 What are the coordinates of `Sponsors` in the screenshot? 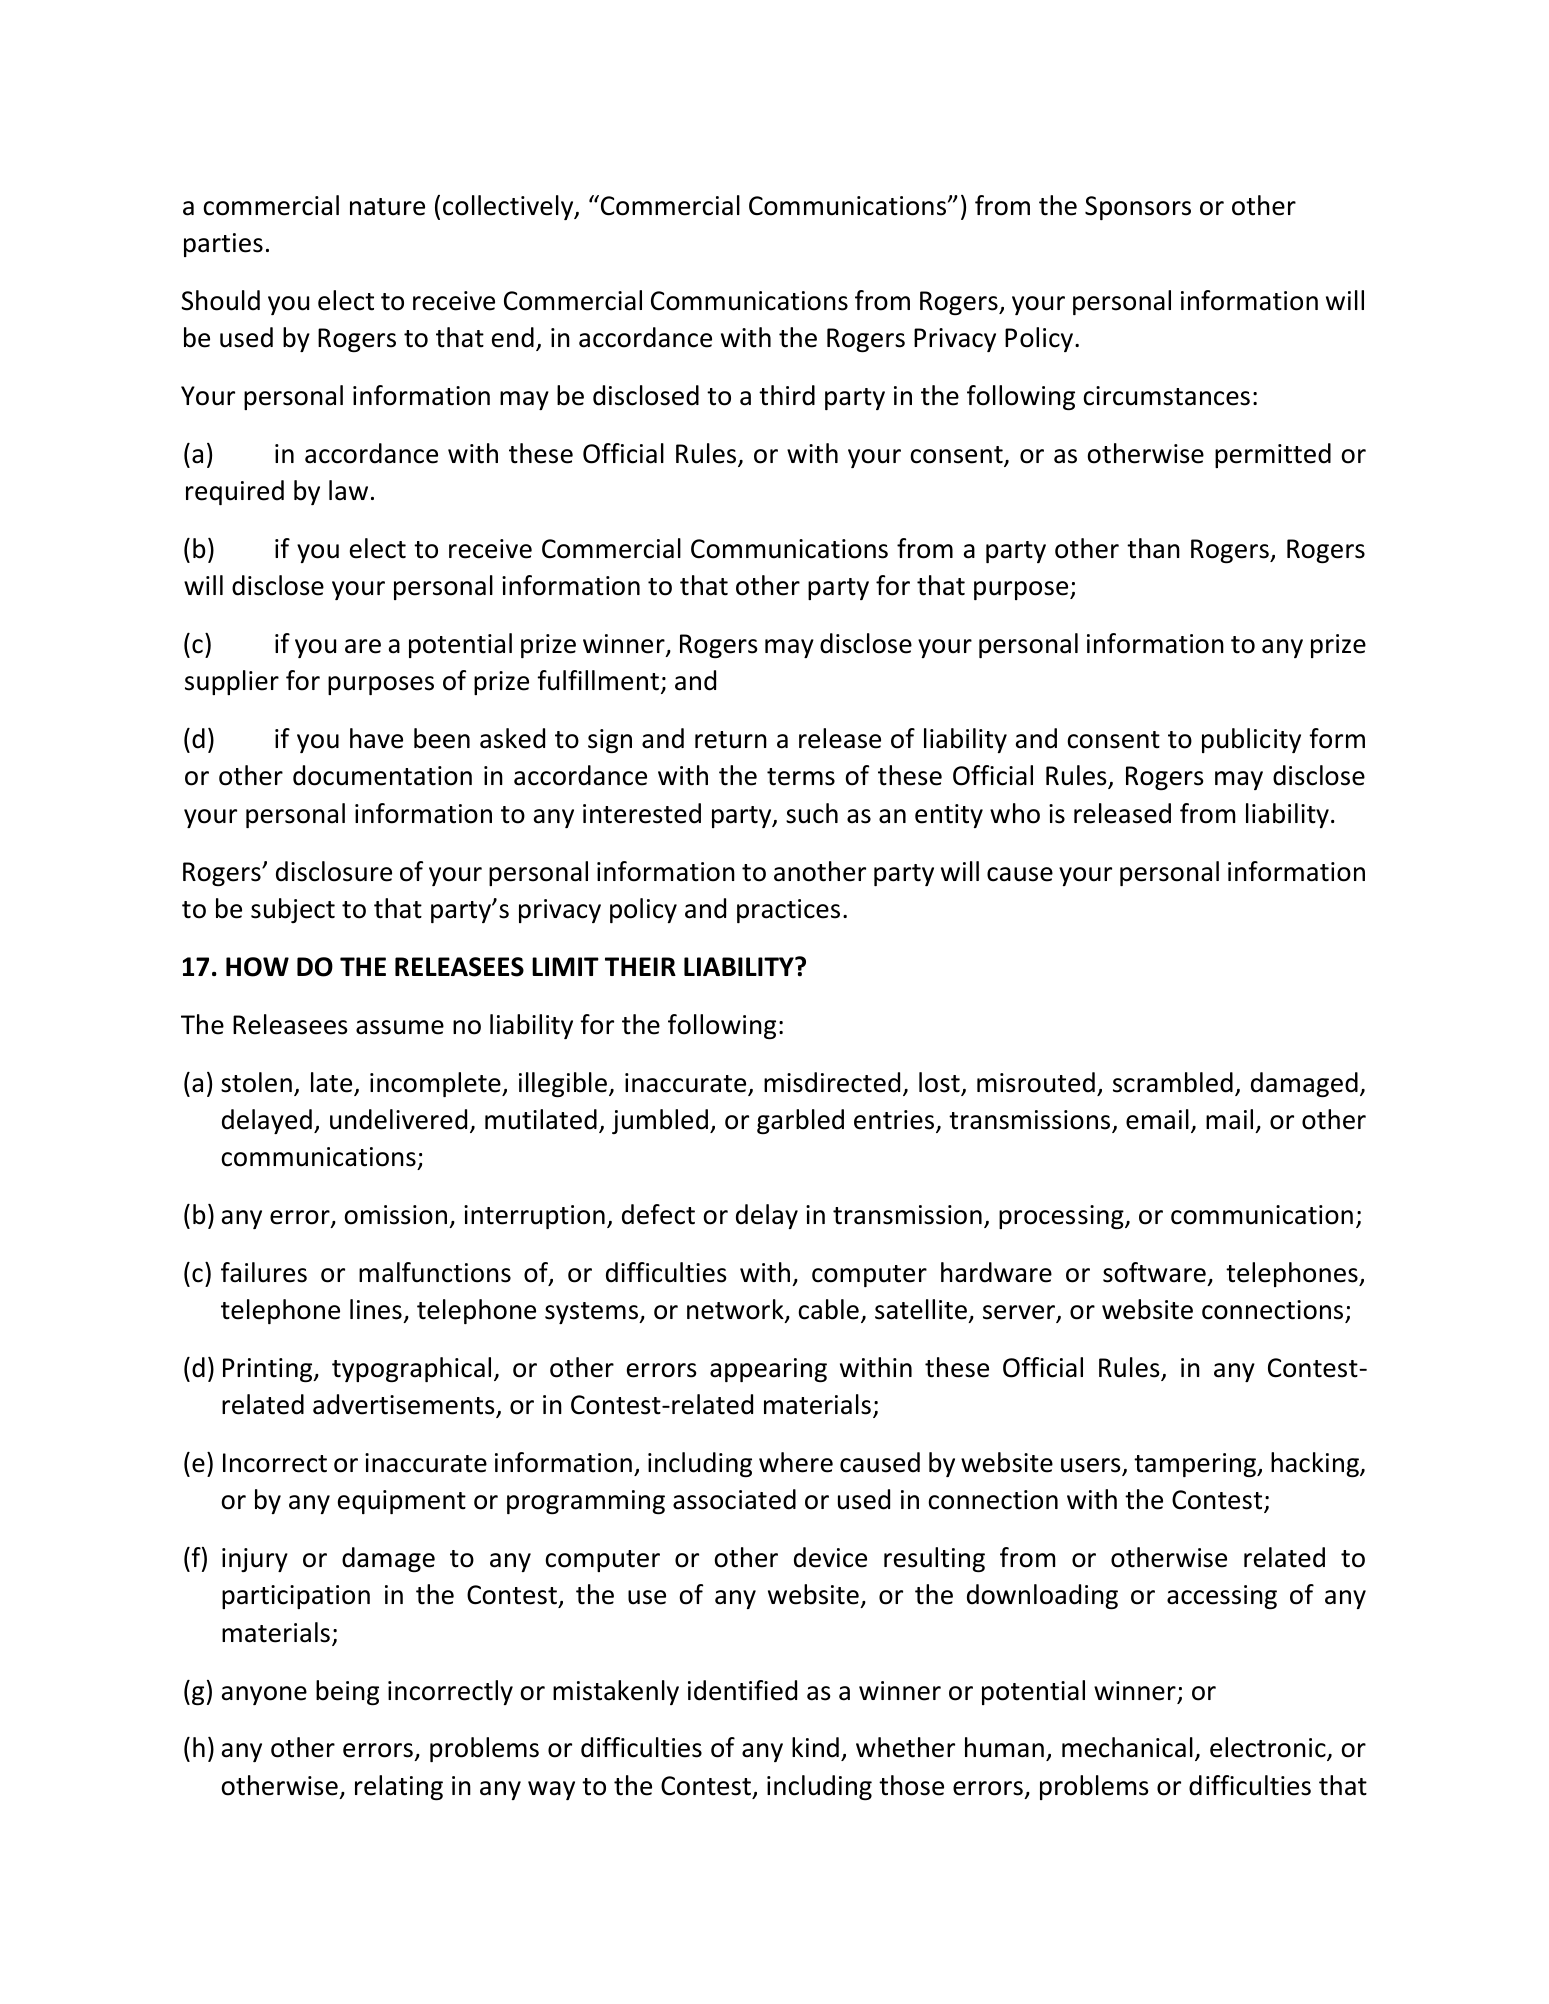 It's located at (1138, 208).
